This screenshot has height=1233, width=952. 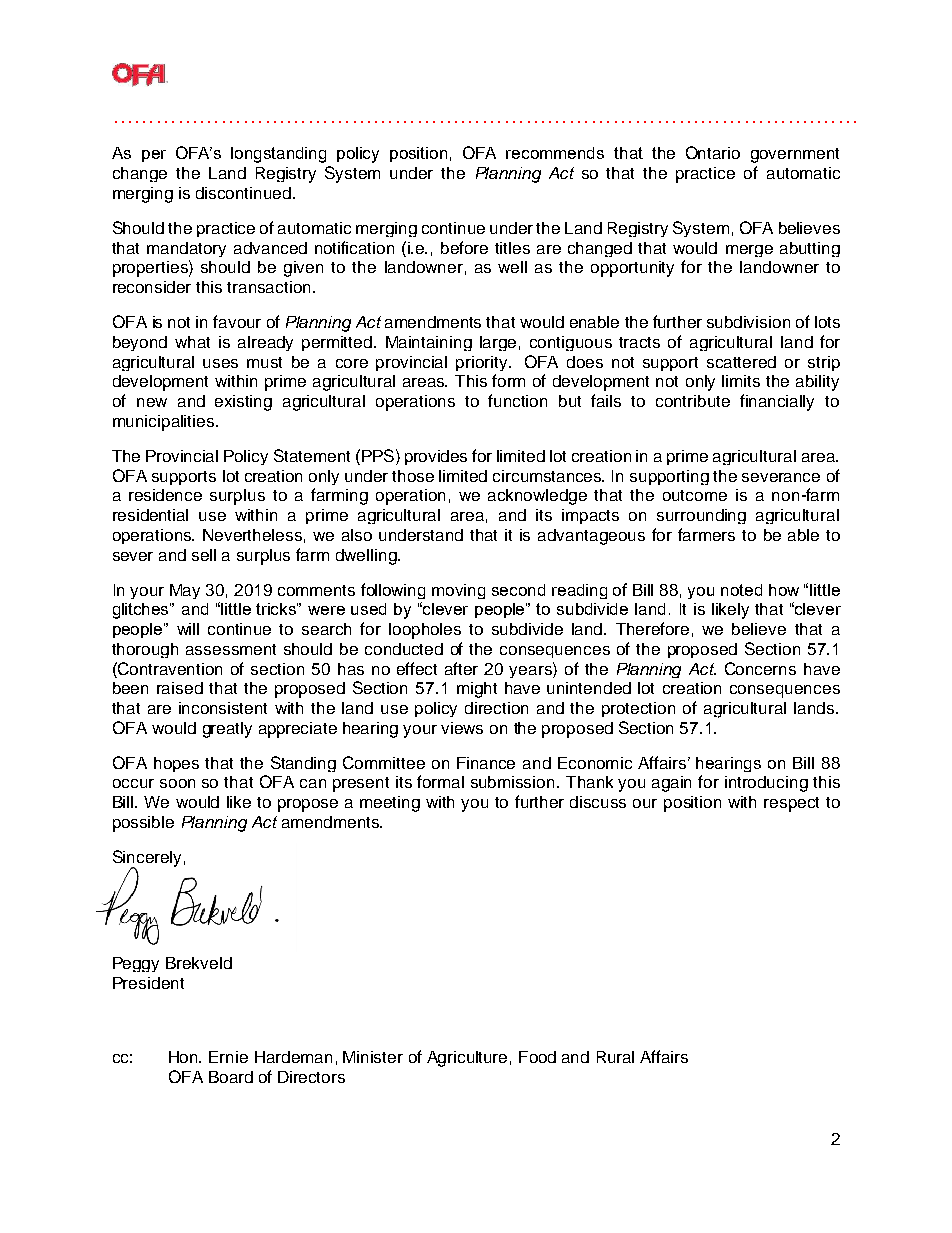 I want to click on mandatory, so click(x=186, y=249).
